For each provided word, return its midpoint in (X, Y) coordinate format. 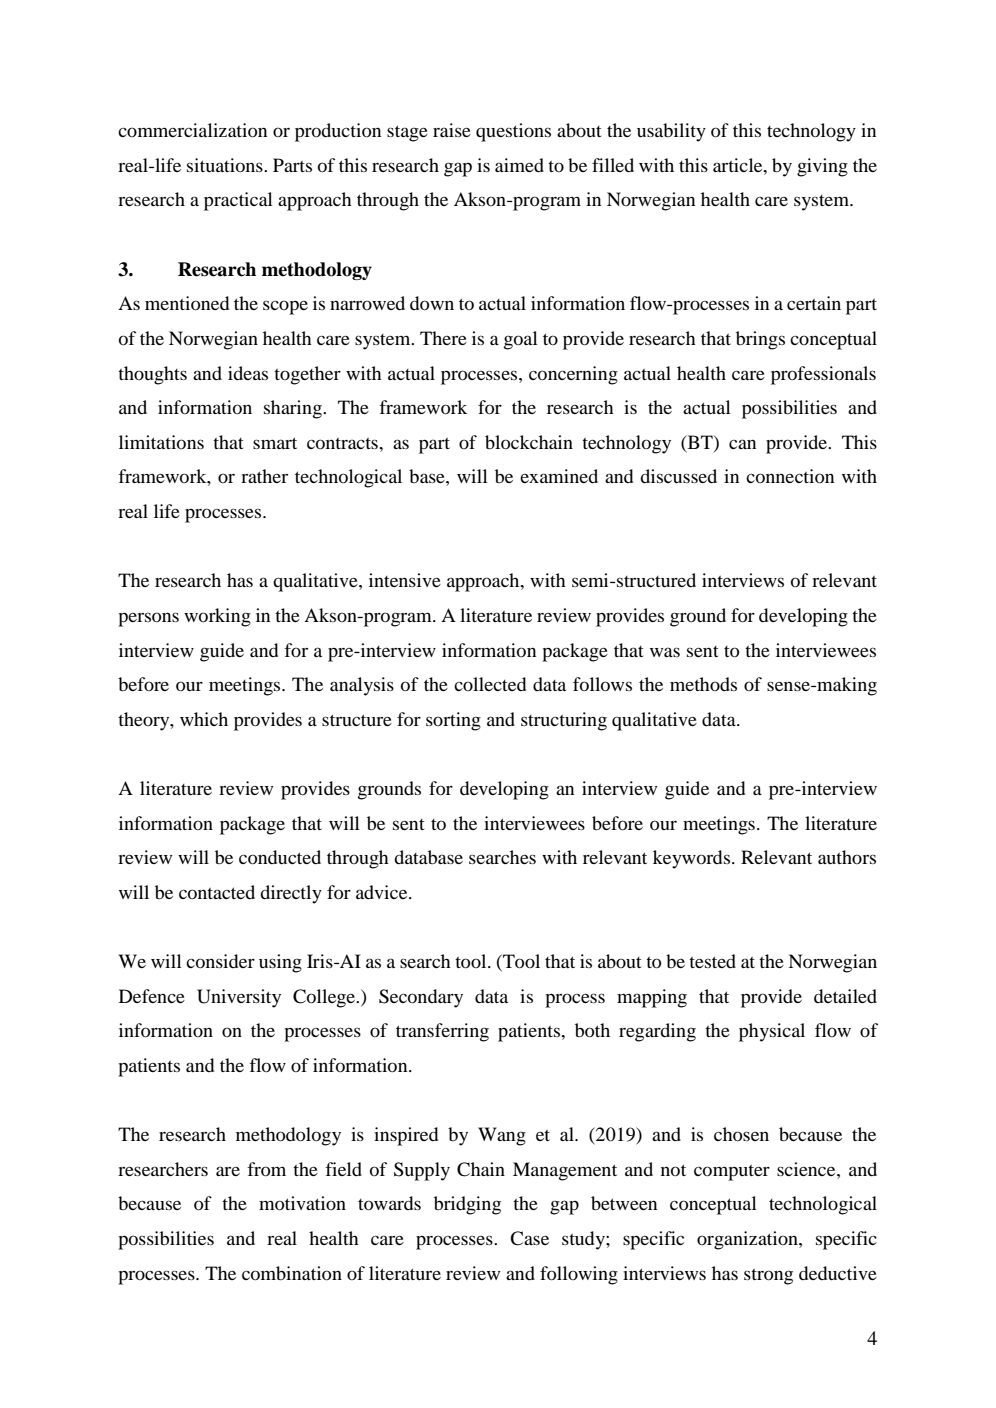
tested (712, 961)
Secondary (421, 998)
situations (226, 165)
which (204, 719)
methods (703, 684)
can (742, 444)
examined (559, 476)
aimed (519, 165)
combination (292, 1273)
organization (748, 1240)
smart (275, 443)
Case (529, 1238)
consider (220, 961)
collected (490, 684)
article (739, 165)
